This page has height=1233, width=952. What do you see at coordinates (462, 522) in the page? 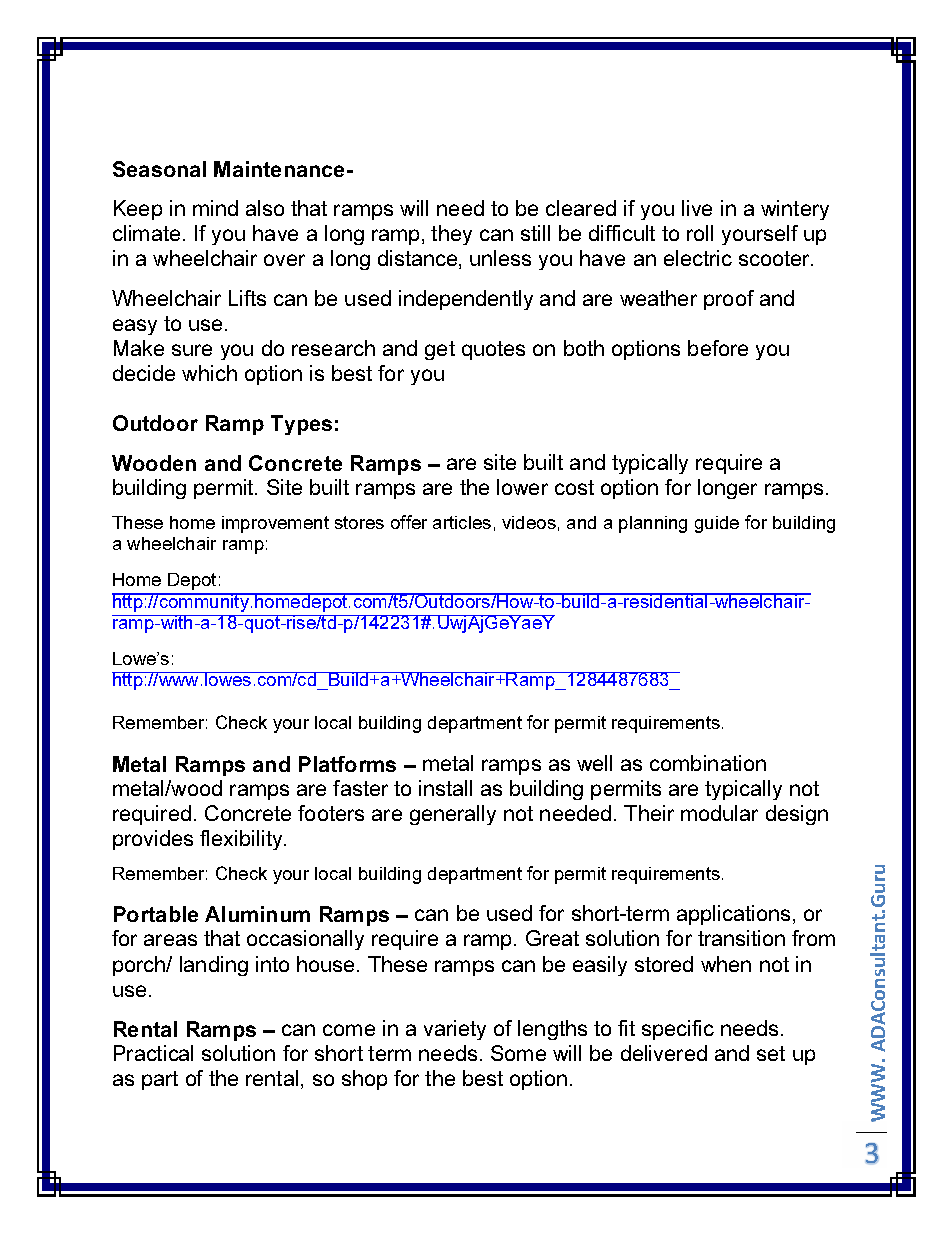
I see `articles` at bounding box center [462, 522].
